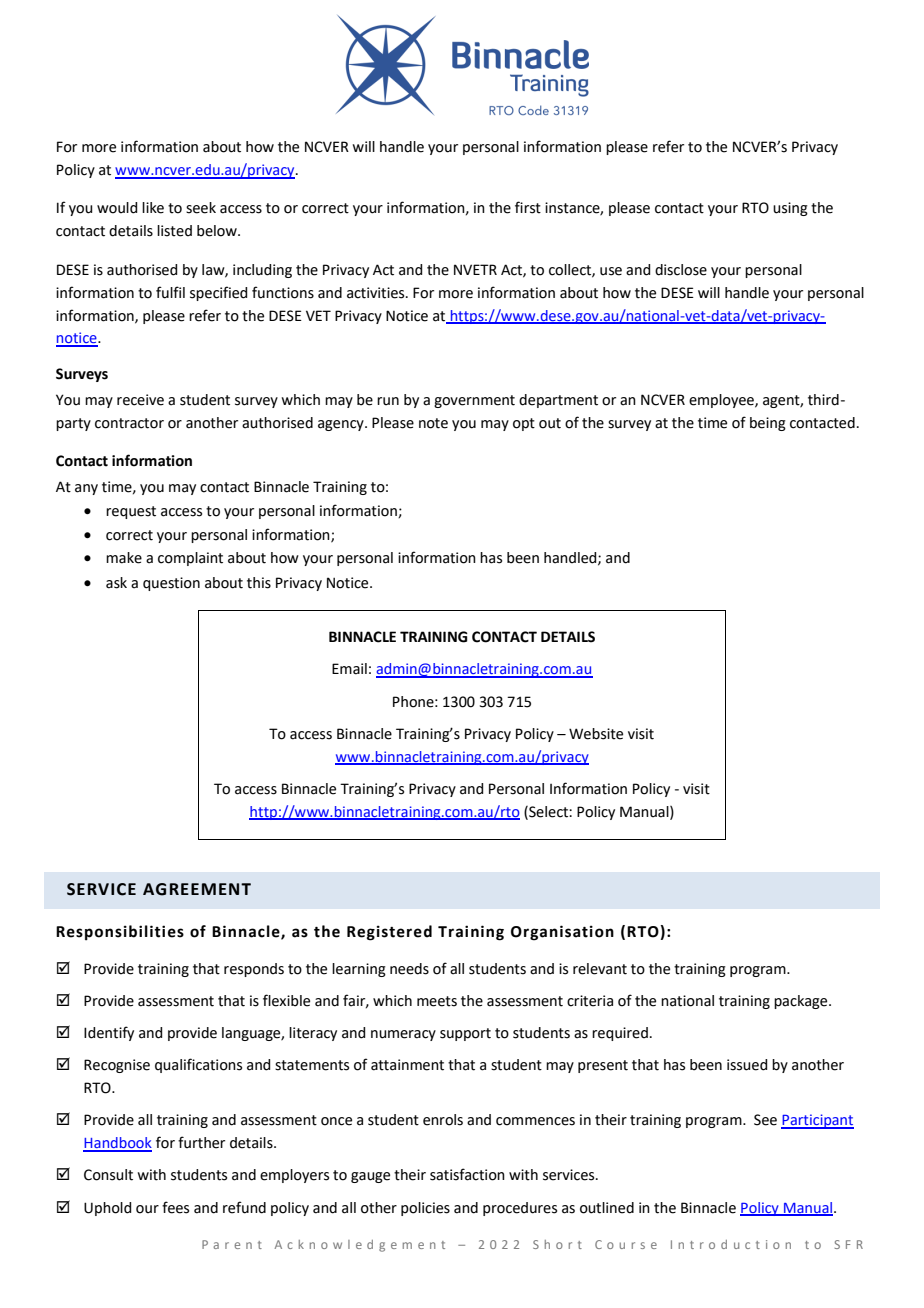 Image resolution: width=924 pixels, height=1308 pixels. Describe the element at coordinates (596, 734) in the document. I see `Website` at that location.
